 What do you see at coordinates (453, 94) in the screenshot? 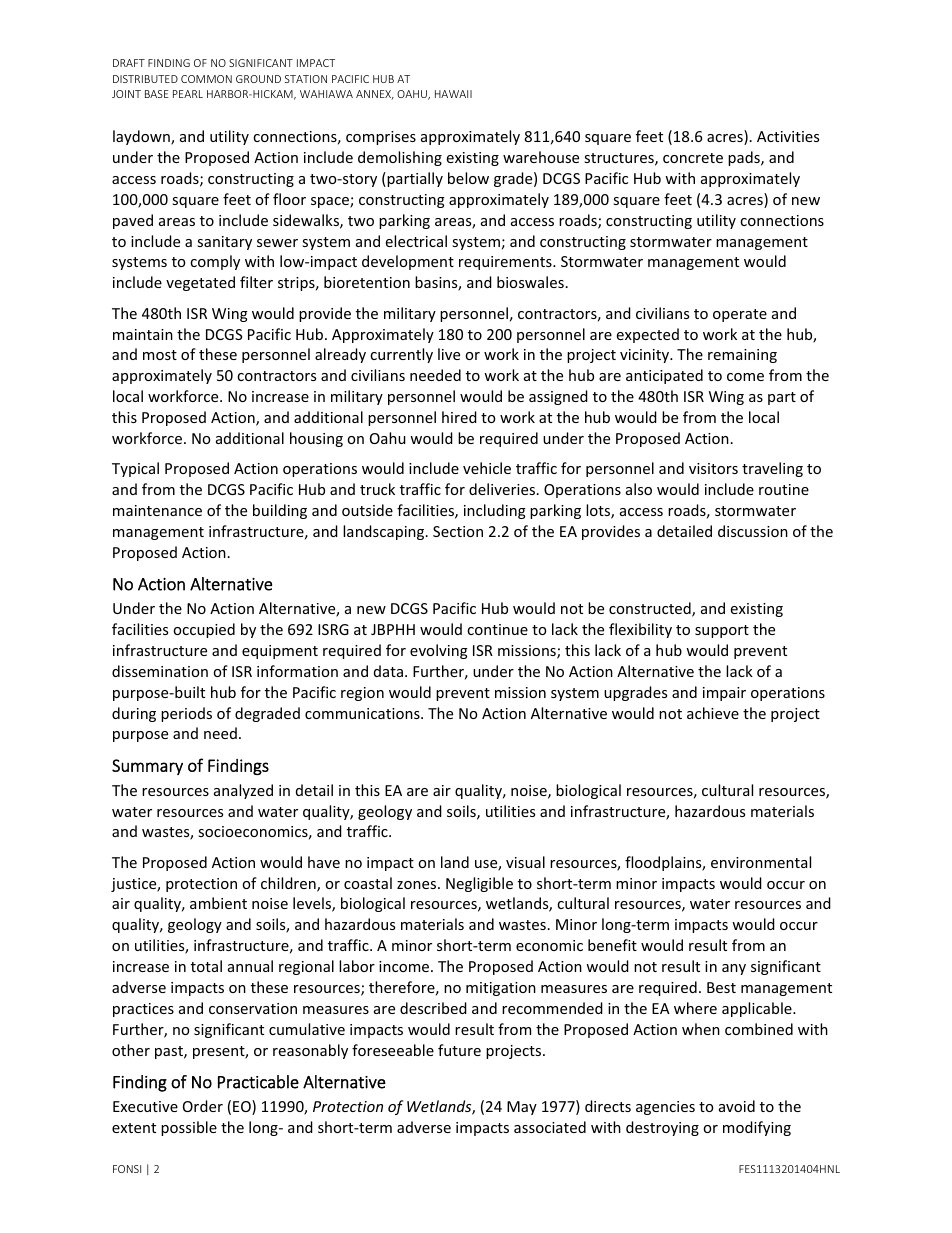
I see `HAWAII` at bounding box center [453, 94].
